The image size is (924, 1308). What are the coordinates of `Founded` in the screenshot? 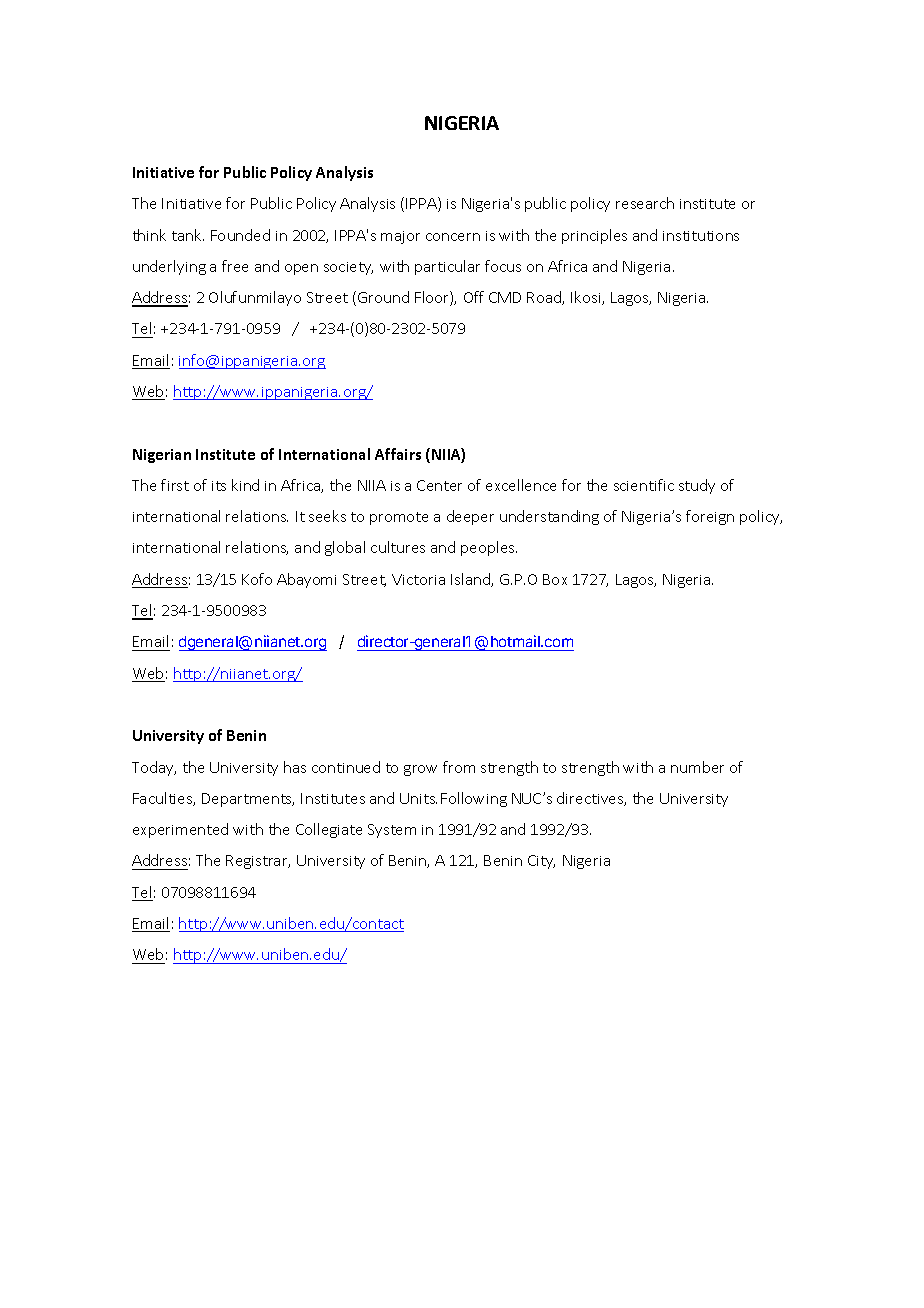 It's located at (240, 235).
